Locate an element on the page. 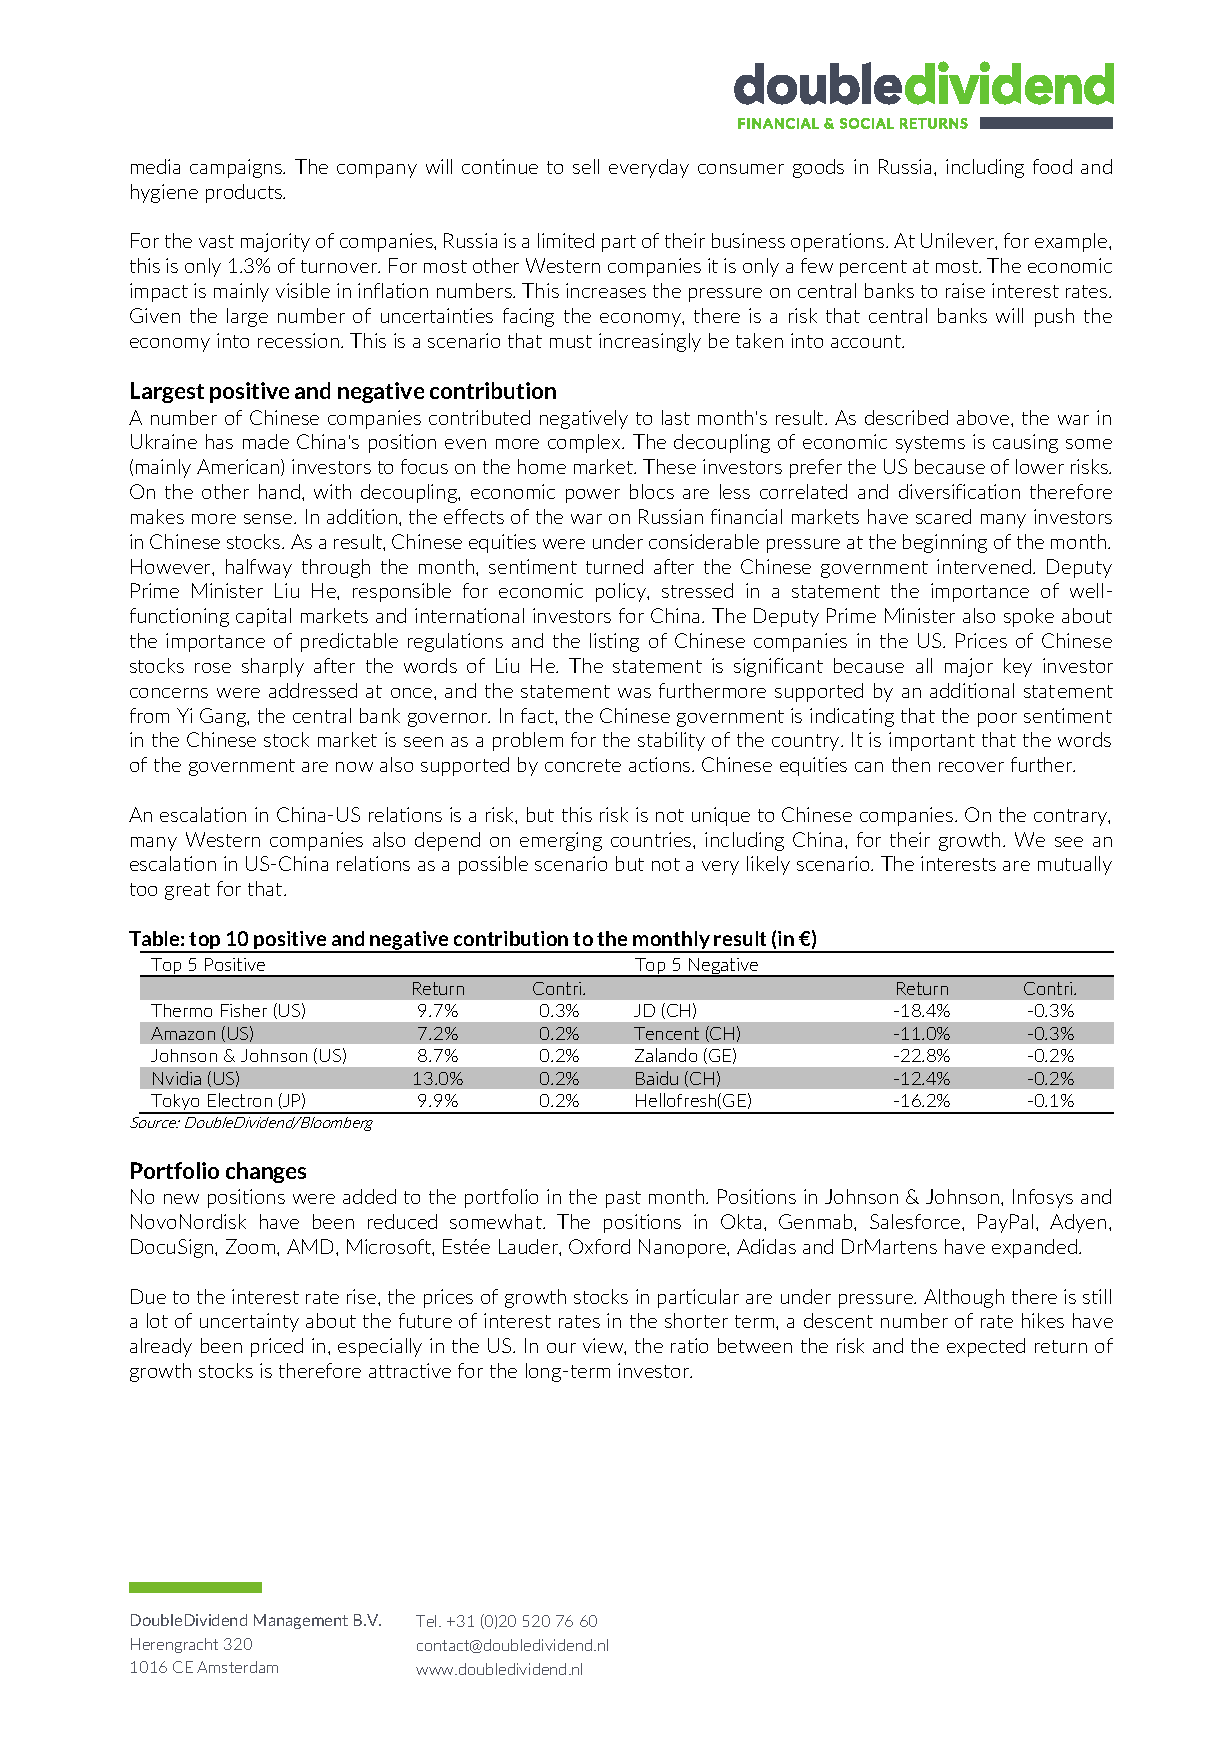 Image resolution: width=1231 pixels, height=1742 pixels. food is located at coordinates (1052, 166).
